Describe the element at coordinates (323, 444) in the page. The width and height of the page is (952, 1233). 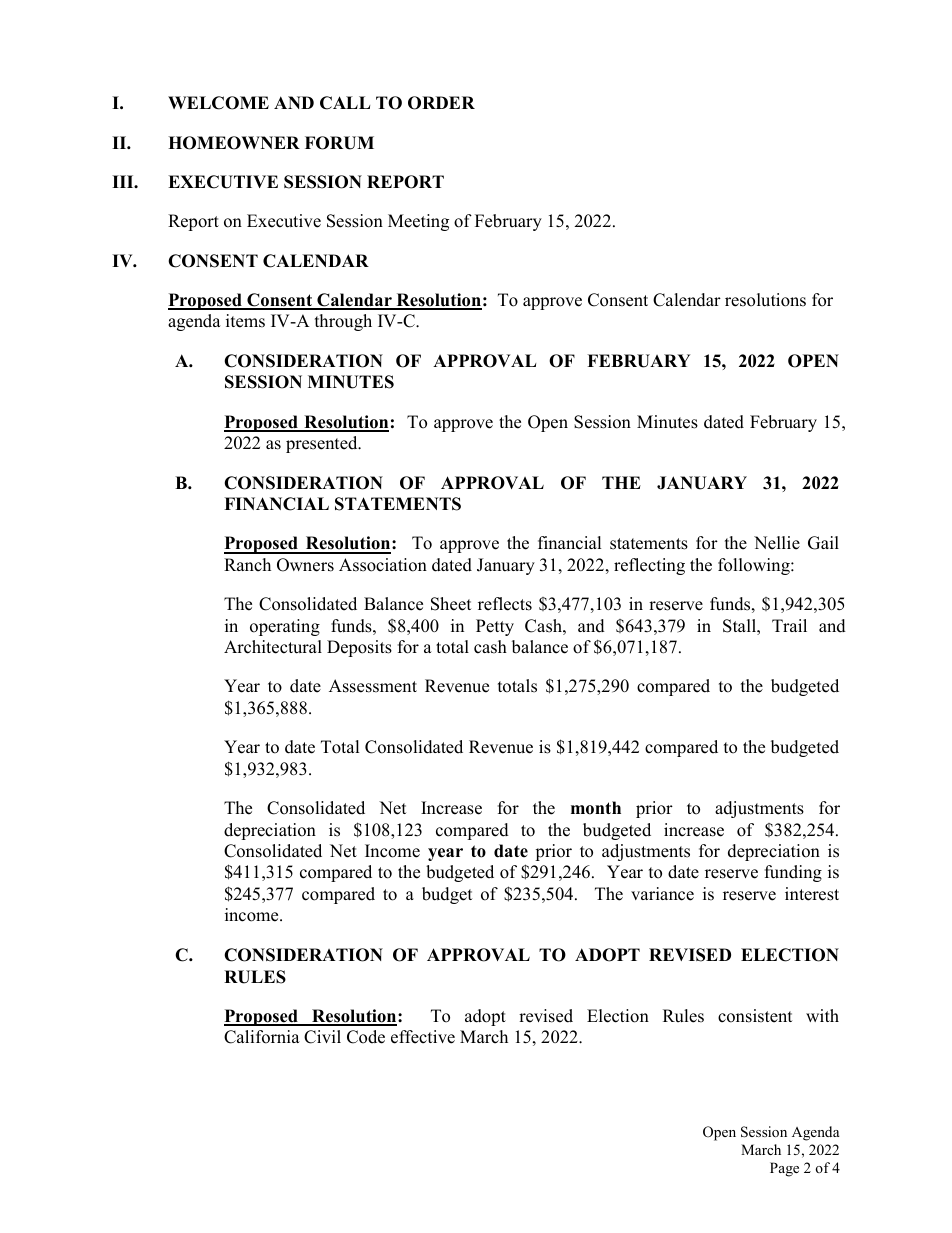
I see `presented` at that location.
